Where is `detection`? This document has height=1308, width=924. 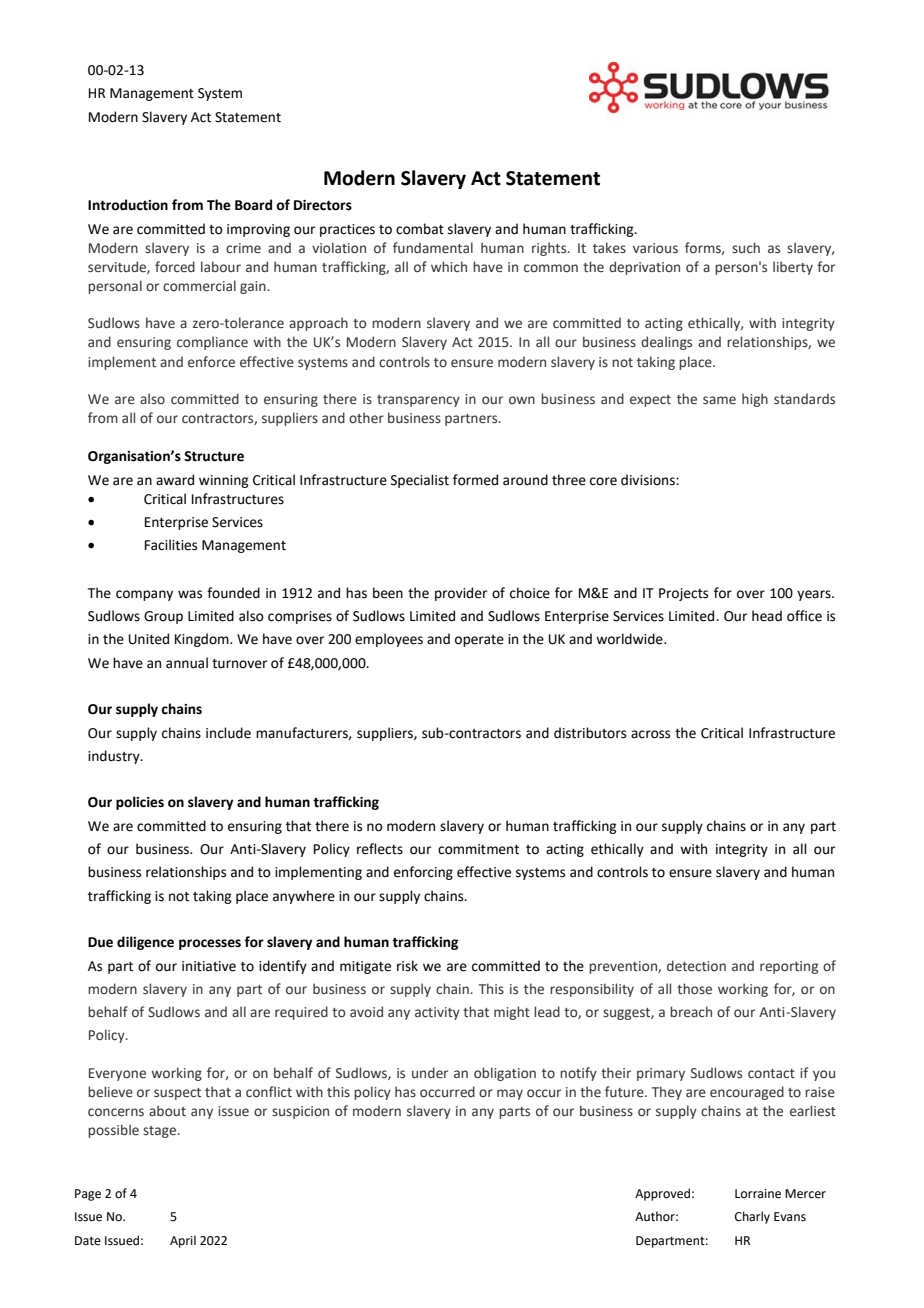 detection is located at coordinates (696, 966).
